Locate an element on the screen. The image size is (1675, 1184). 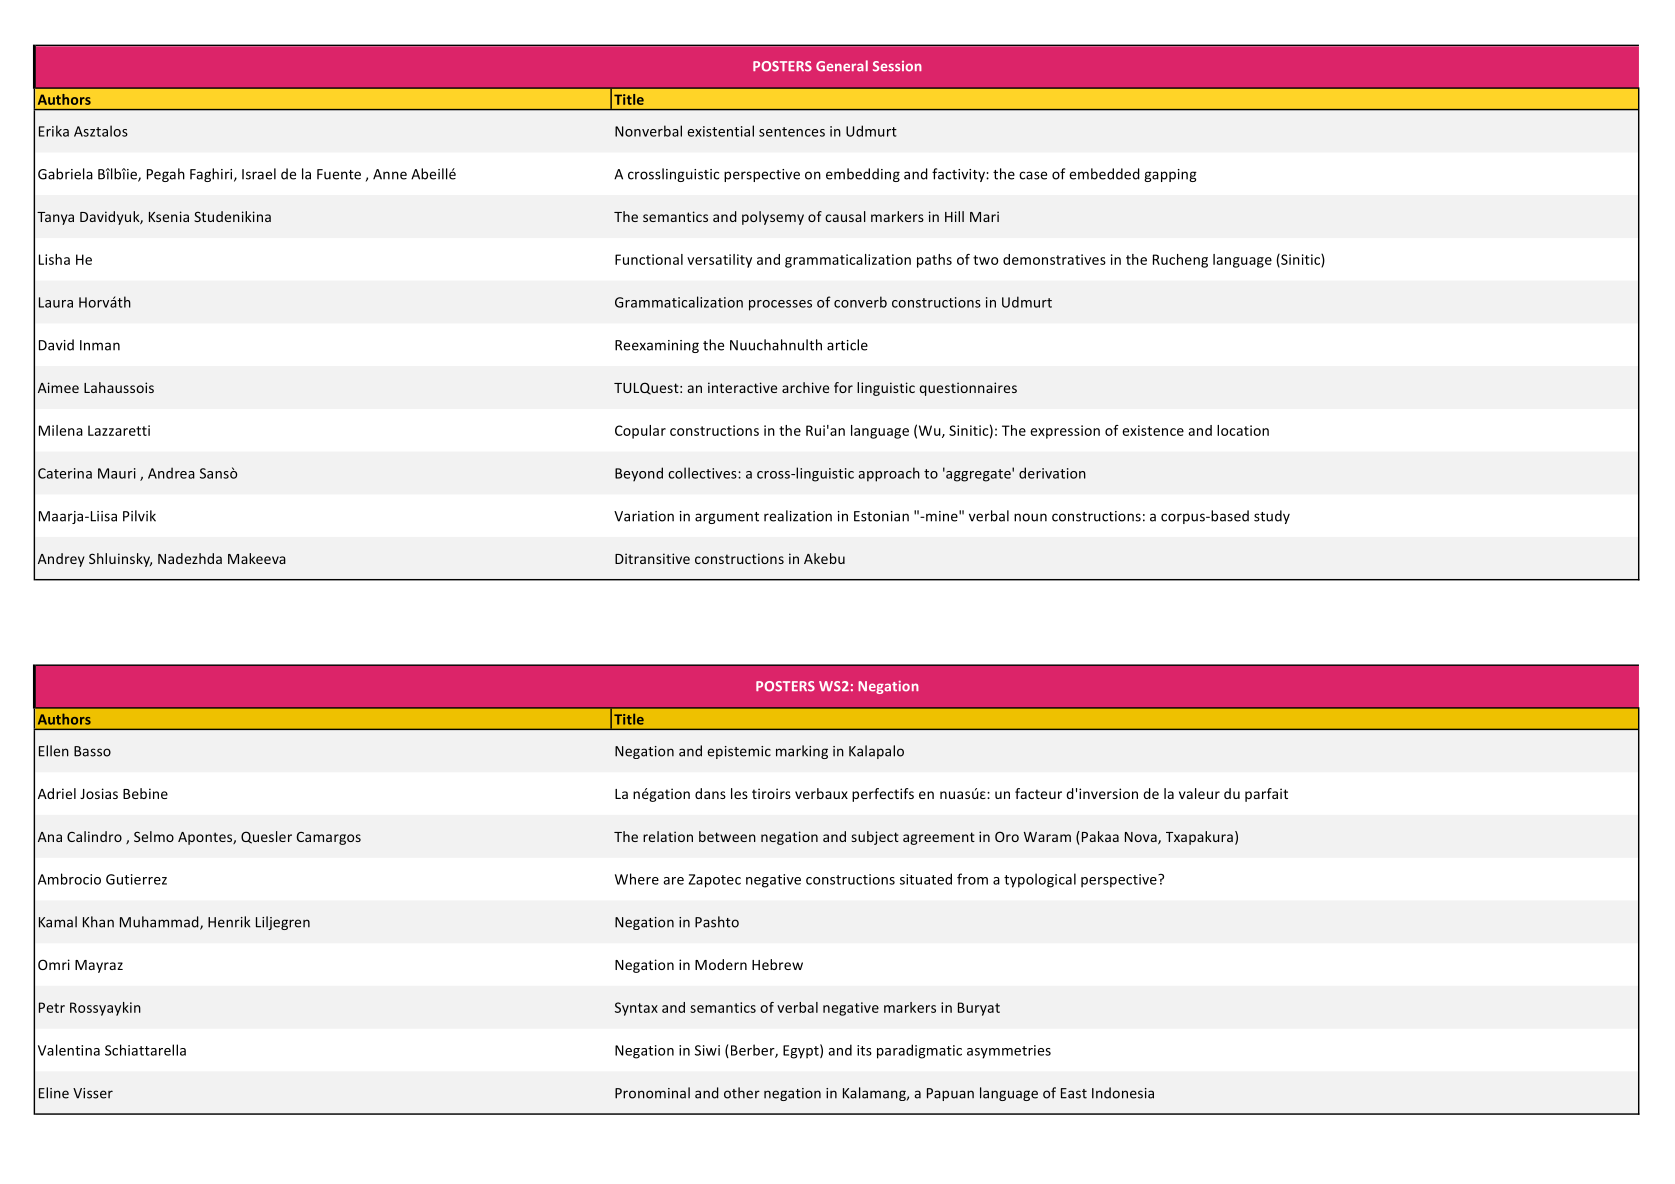
existence is located at coordinates (1153, 430).
